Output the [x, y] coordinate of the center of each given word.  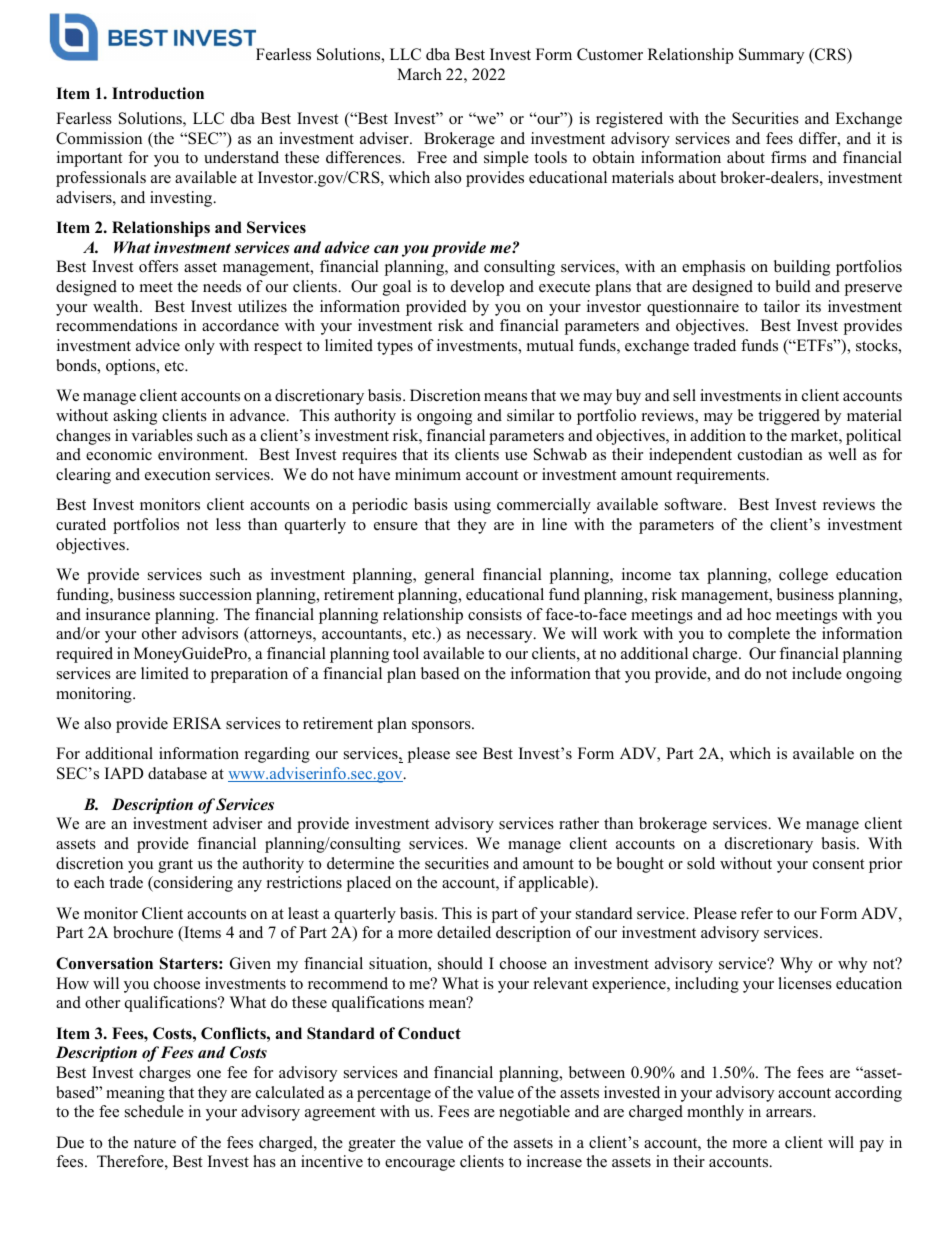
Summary [771, 56]
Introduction [158, 93]
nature [155, 1143]
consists [495, 614]
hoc [759, 614]
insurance [118, 614]
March [419, 74]
